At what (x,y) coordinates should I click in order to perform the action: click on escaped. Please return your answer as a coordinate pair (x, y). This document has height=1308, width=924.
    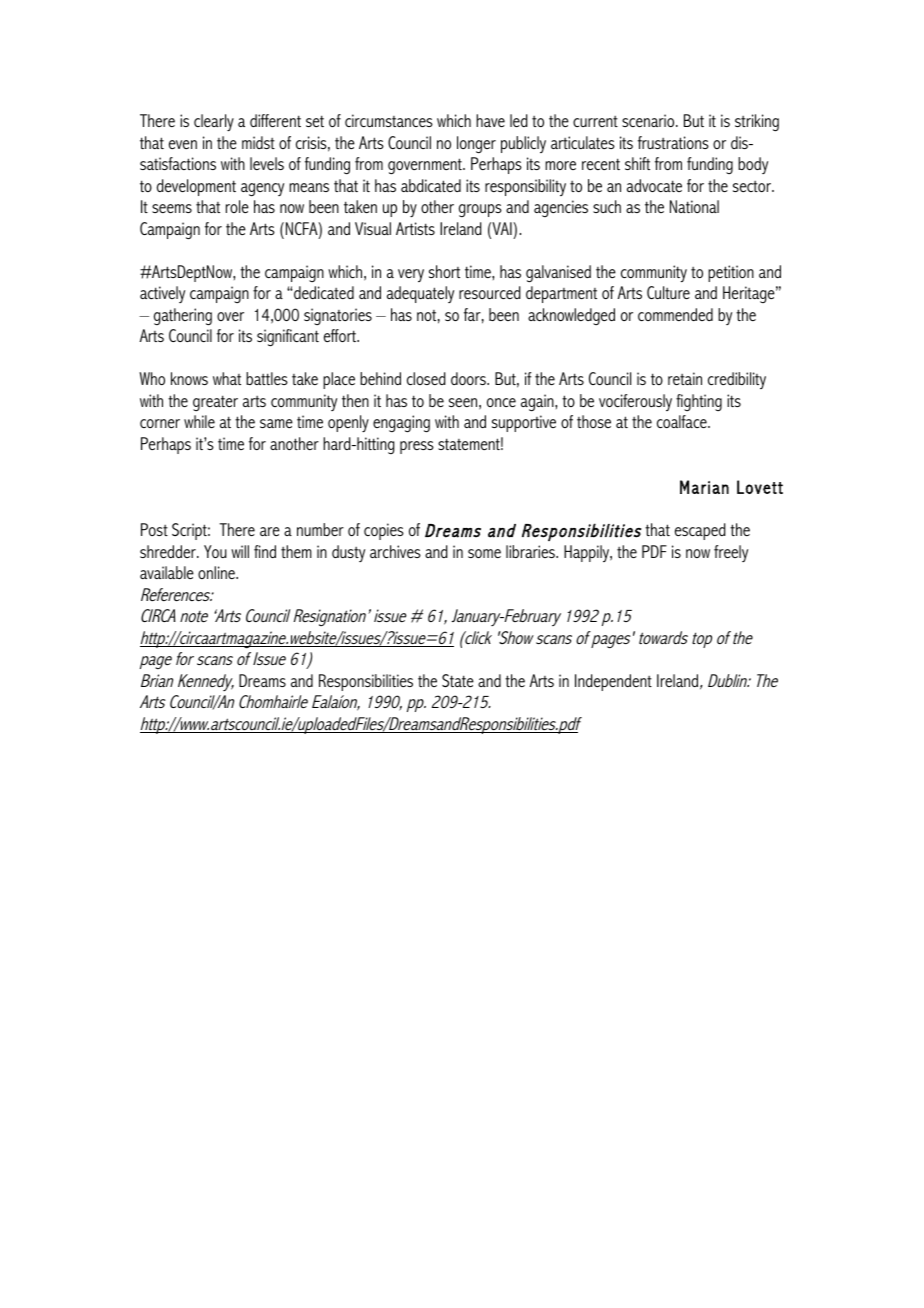
    Looking at the image, I should click on (700, 531).
